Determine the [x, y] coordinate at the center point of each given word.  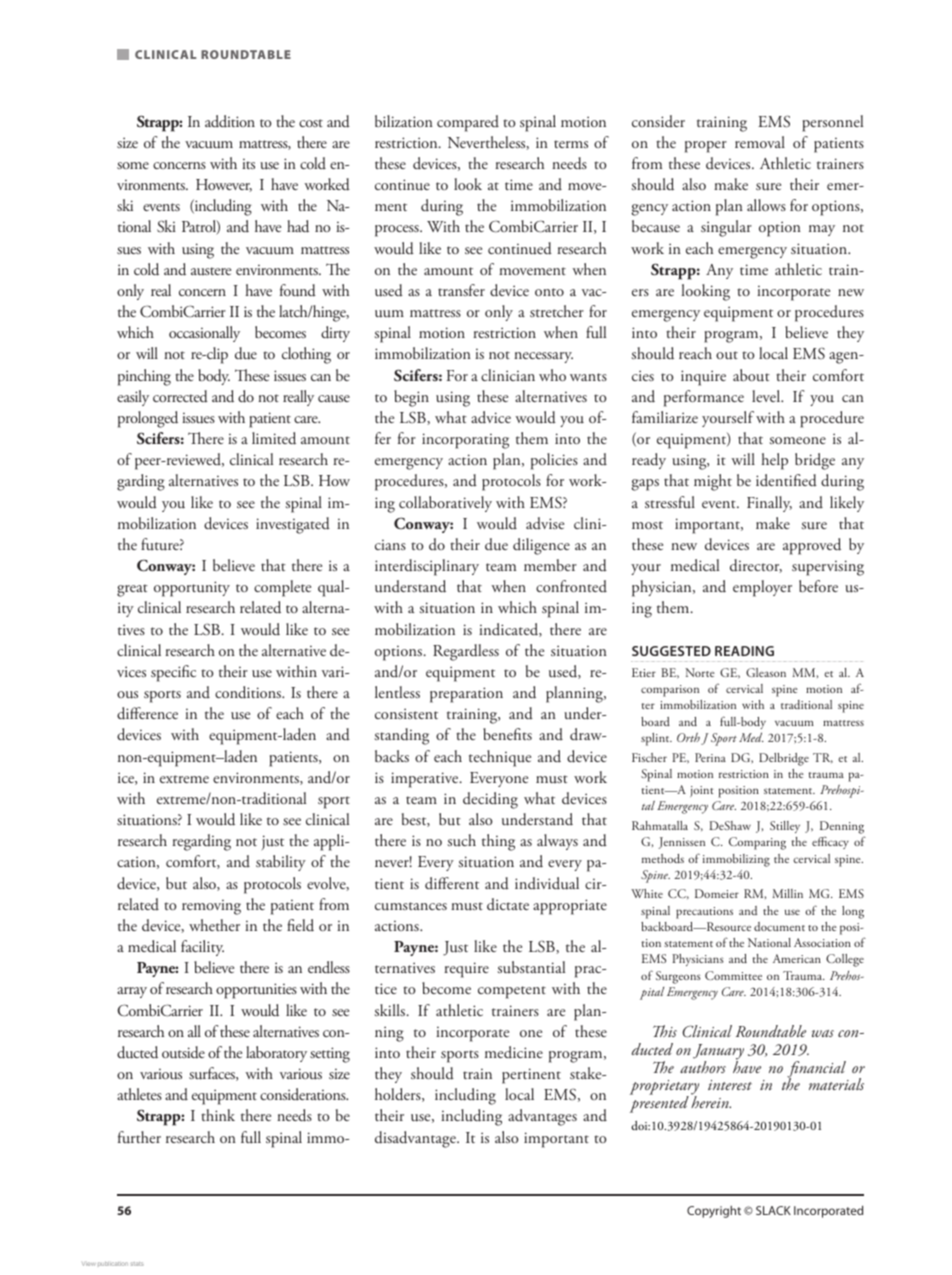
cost [311, 123]
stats [136, 1264]
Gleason [766, 672]
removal [760, 142]
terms [571, 144]
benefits [507, 734]
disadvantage [416, 1139]
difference [147, 713]
